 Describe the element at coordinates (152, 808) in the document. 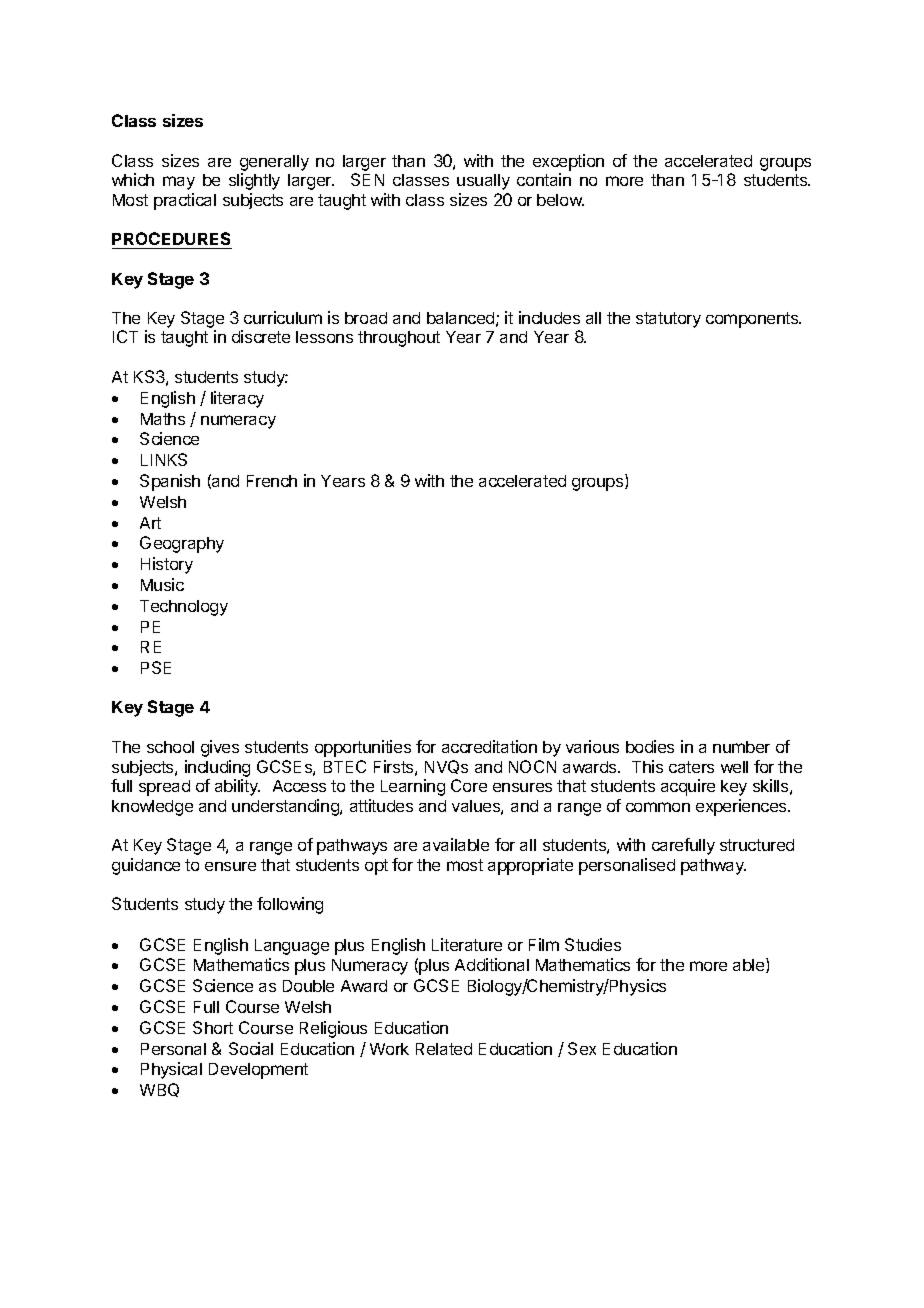

I see `knowledge` at that location.
